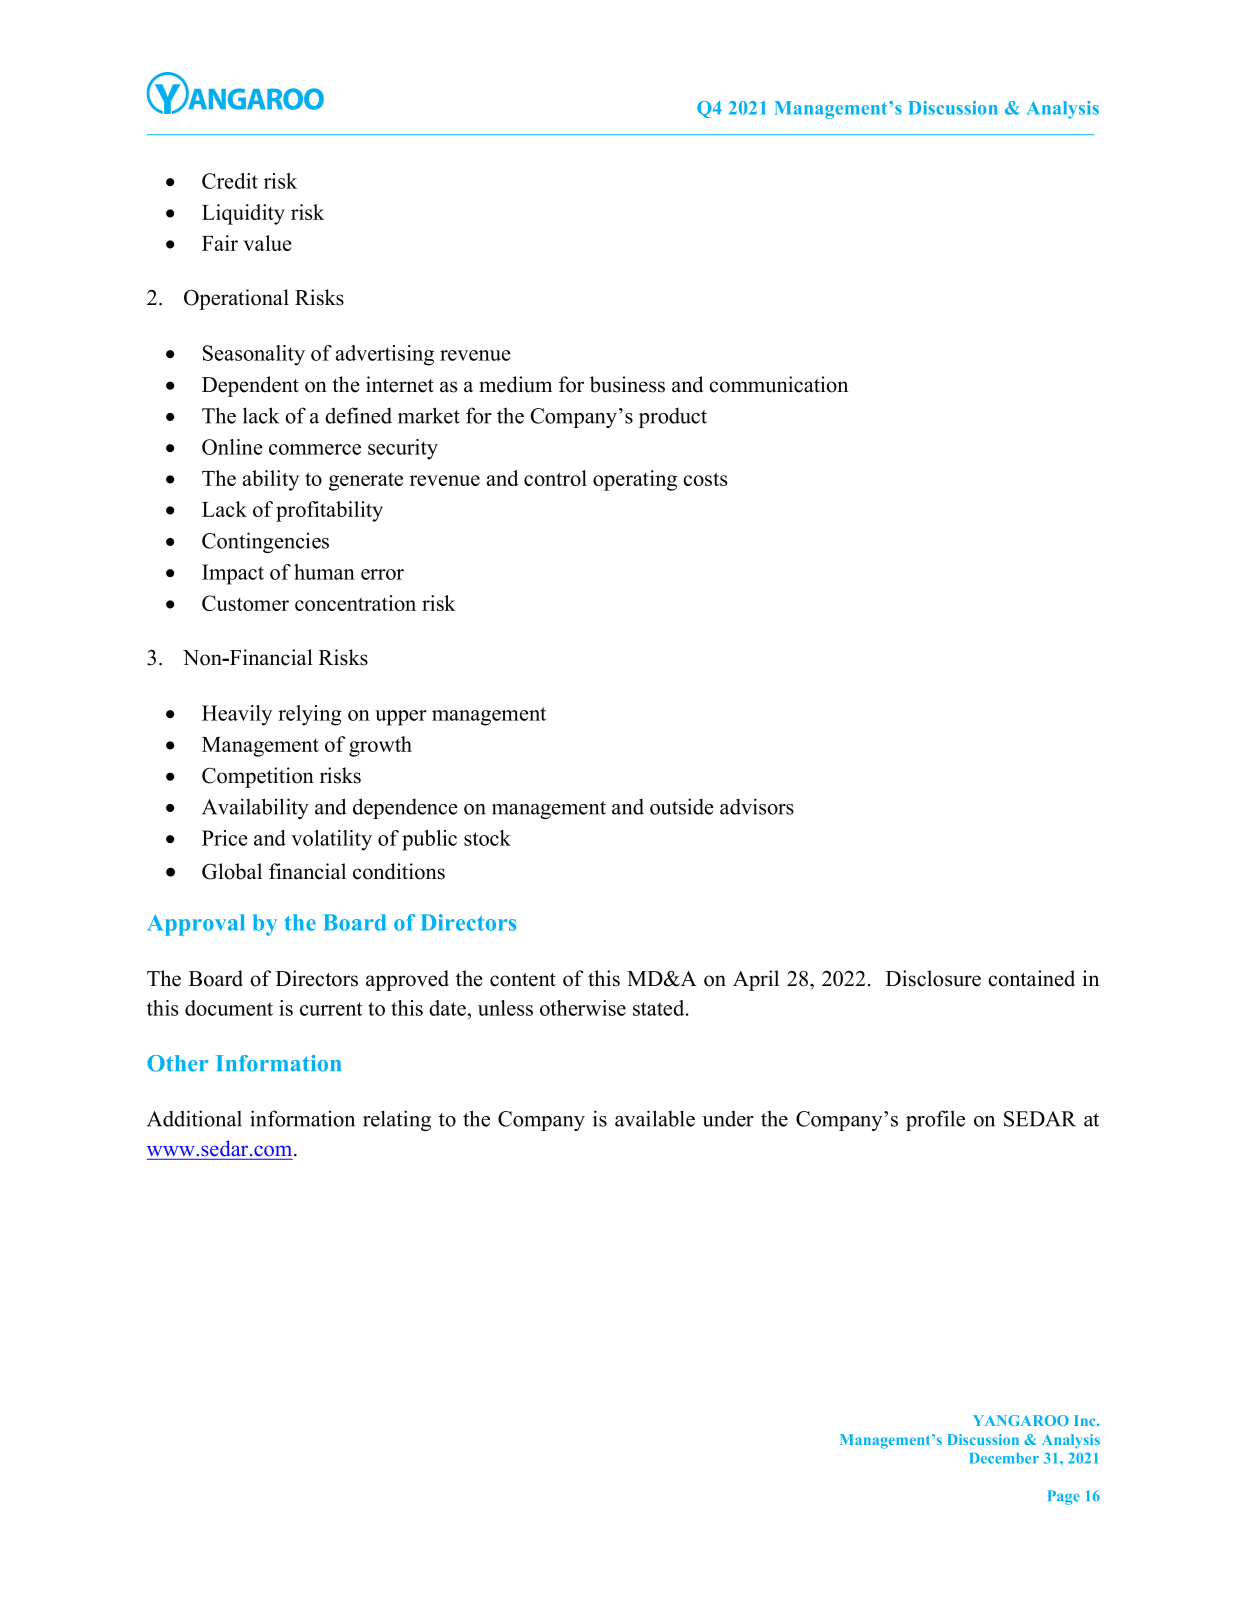  Describe the element at coordinates (933, 978) in the page. I see `Disclosure` at that location.
